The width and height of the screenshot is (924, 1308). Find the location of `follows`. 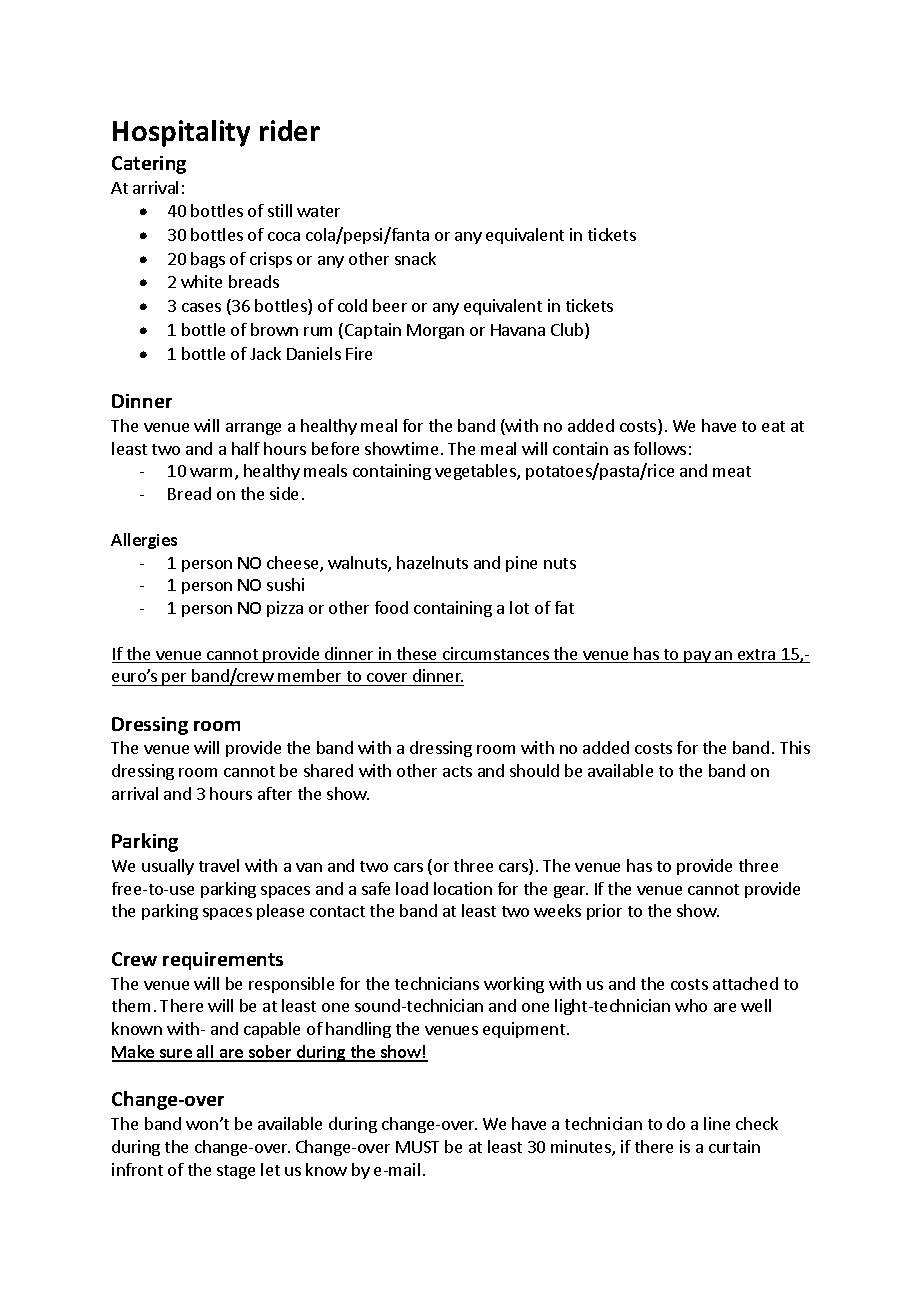

follows is located at coordinates (660, 448).
